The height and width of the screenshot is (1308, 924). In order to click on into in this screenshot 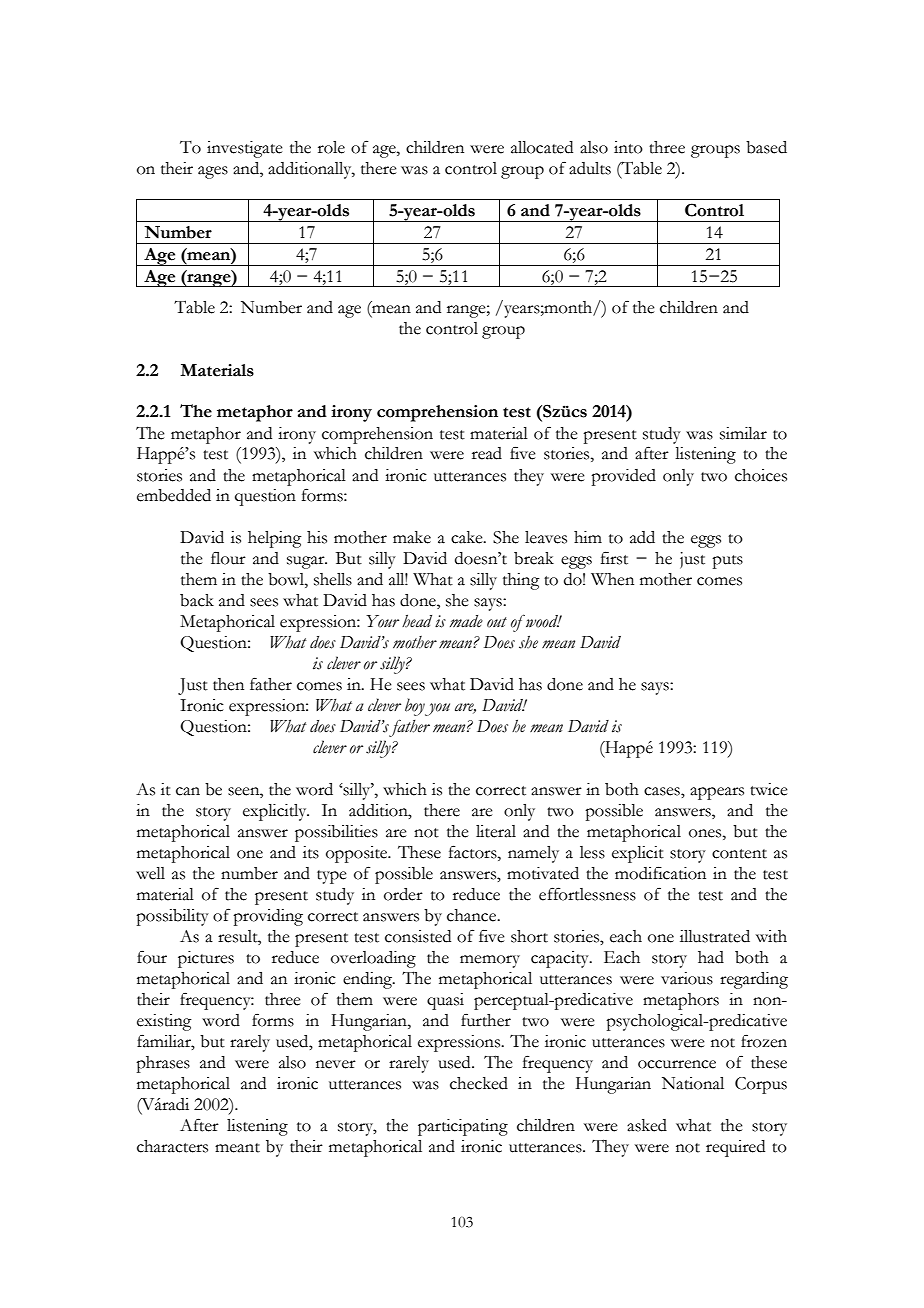, I will do `click(628, 147)`.
